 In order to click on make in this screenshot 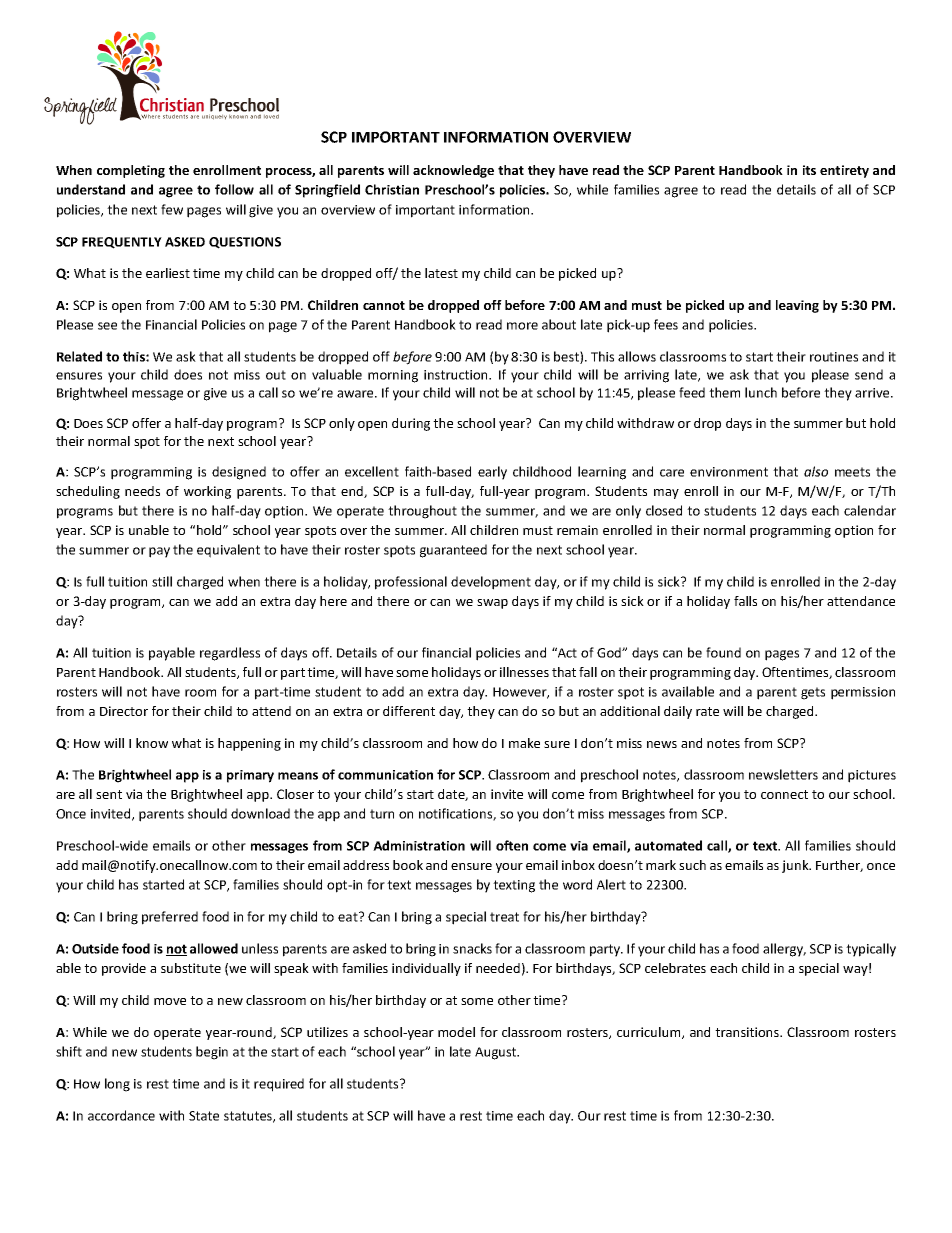, I will do `click(524, 743)`.
